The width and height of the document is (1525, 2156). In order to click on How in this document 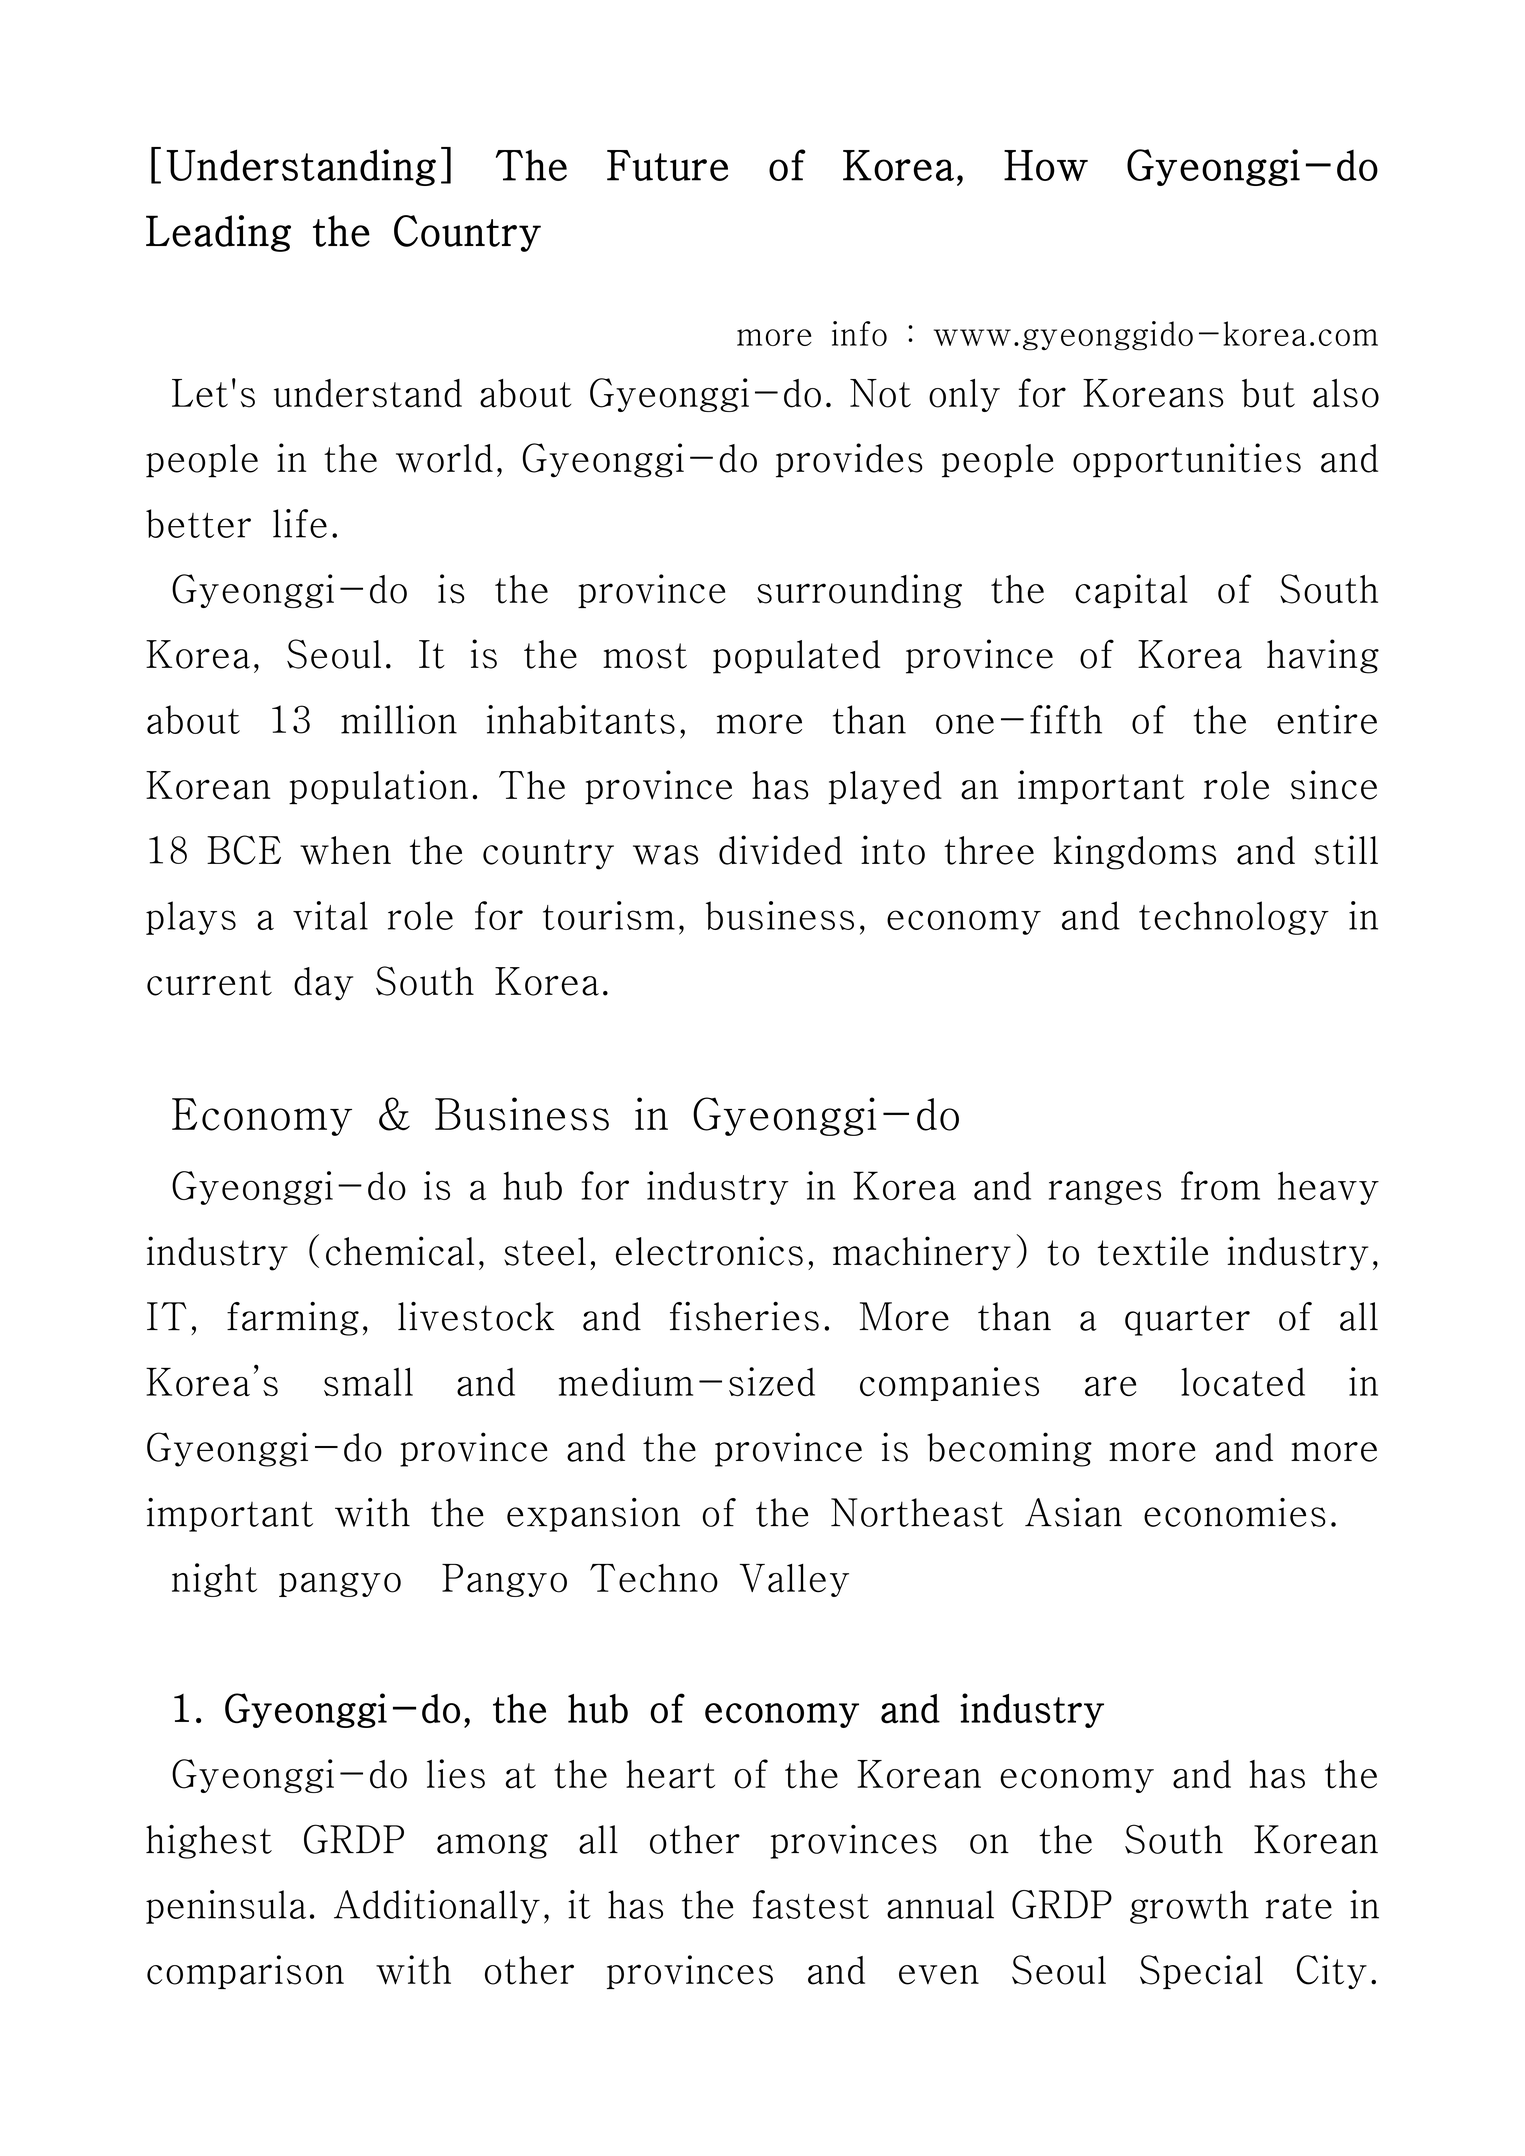, I will do `click(1046, 165)`.
